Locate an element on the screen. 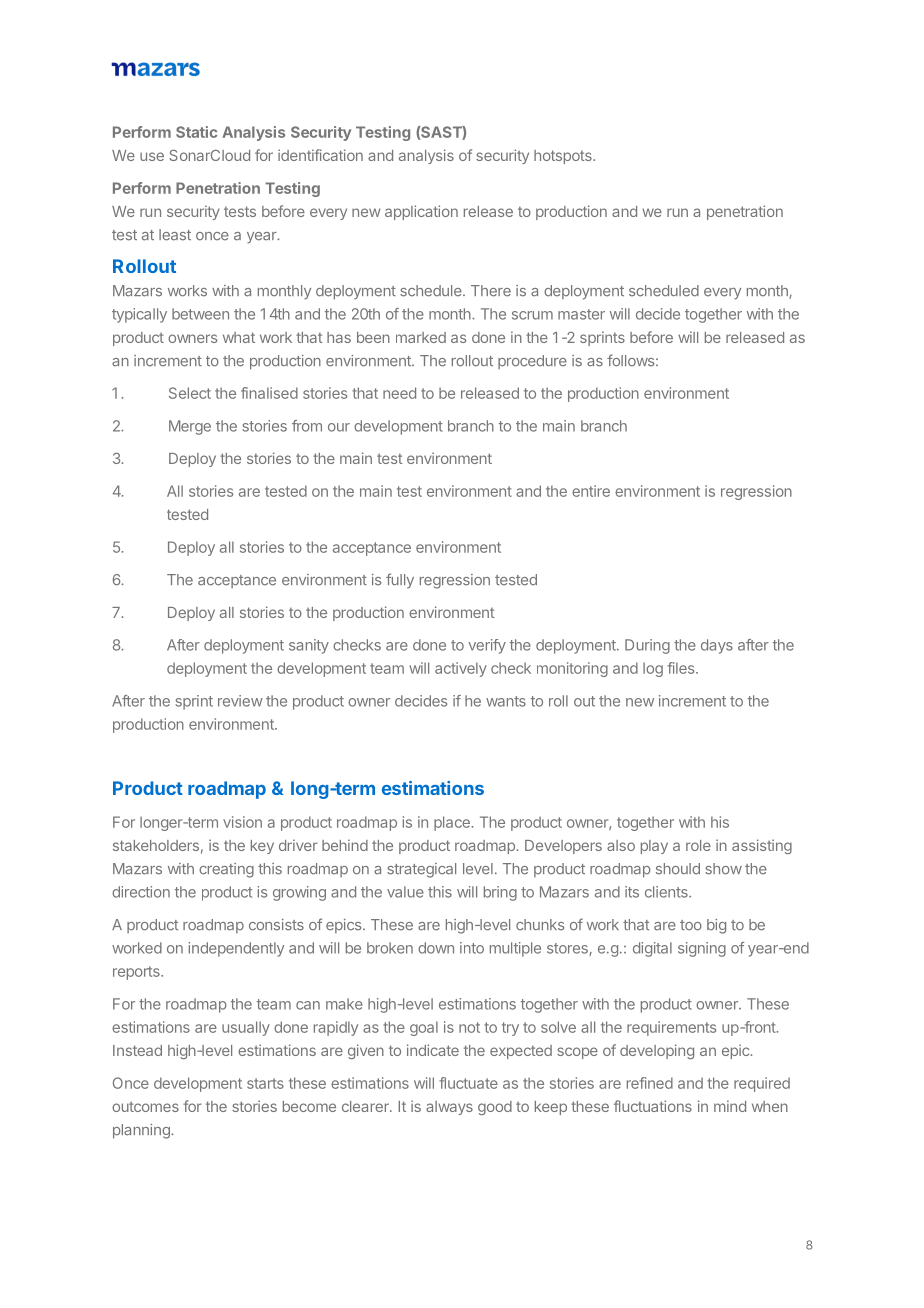 The height and width of the screenshot is (1308, 924). application is located at coordinates (421, 212).
